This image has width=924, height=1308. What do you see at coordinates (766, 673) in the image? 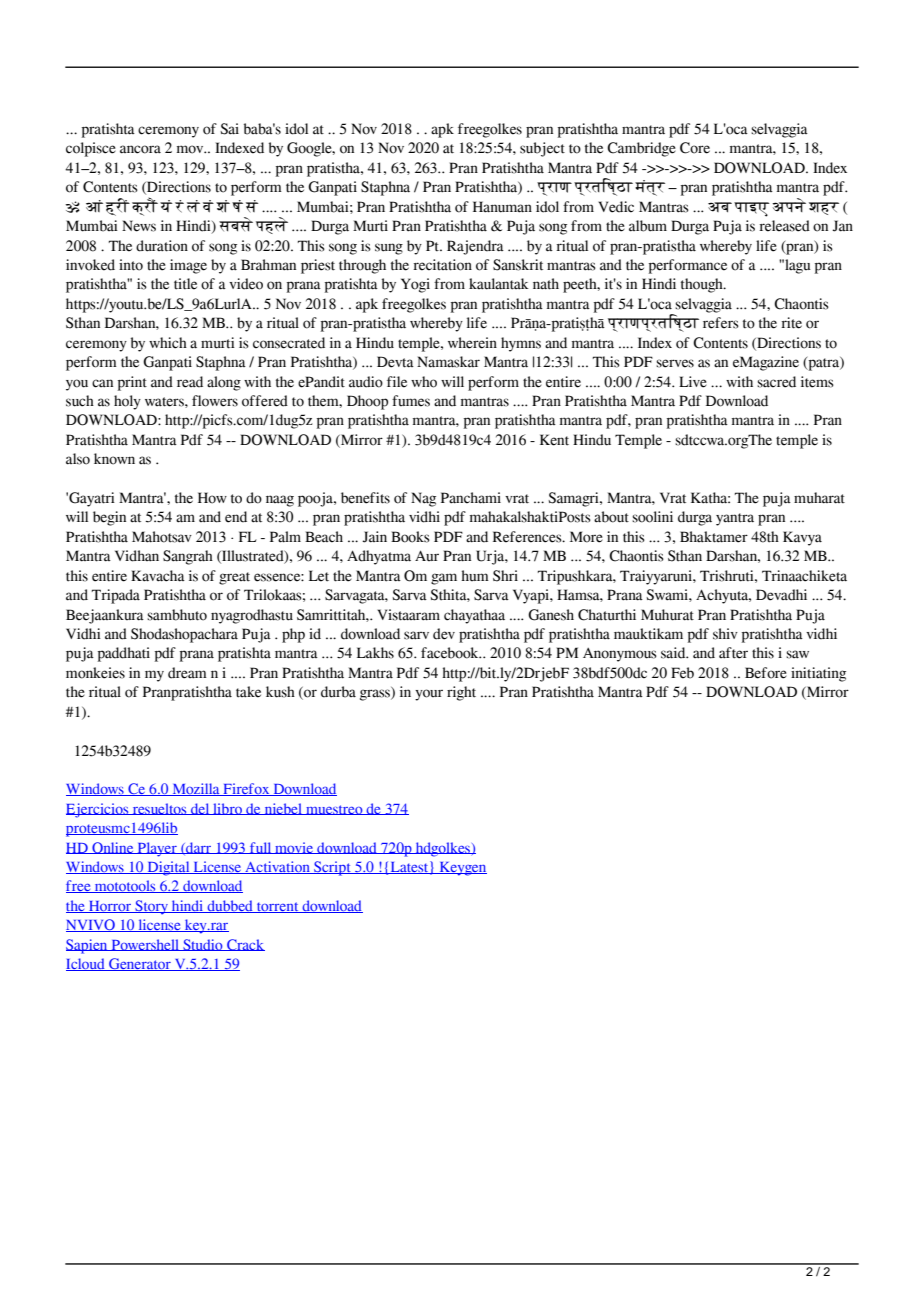
I see `Before` at bounding box center [766, 673].
